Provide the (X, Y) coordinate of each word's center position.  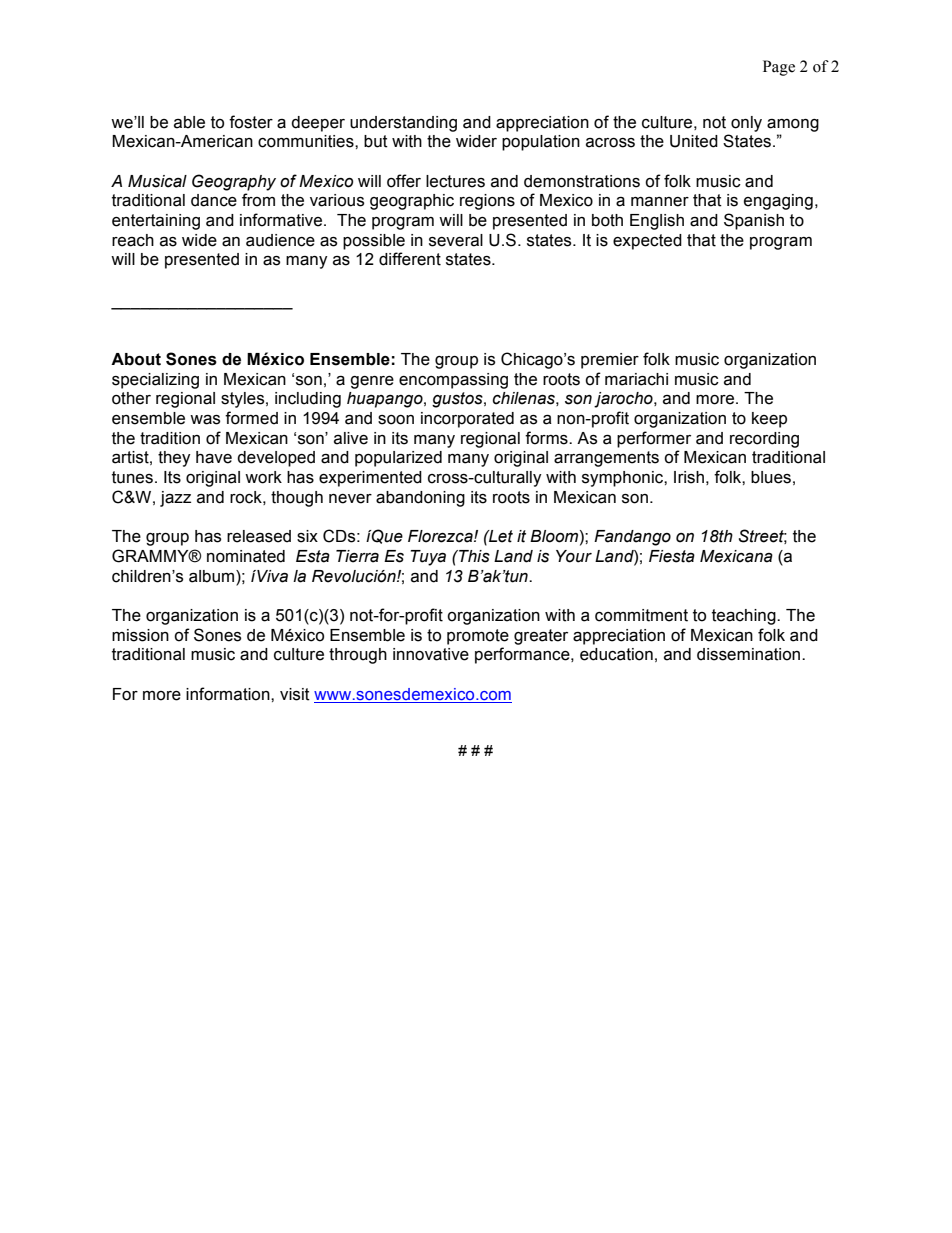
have (214, 457)
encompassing (453, 381)
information (229, 694)
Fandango (632, 538)
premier (610, 361)
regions (487, 202)
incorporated (467, 420)
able (189, 122)
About (136, 359)
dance (214, 200)
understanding (403, 124)
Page (779, 68)
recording (764, 440)
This (473, 556)
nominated (246, 556)
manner (660, 202)
